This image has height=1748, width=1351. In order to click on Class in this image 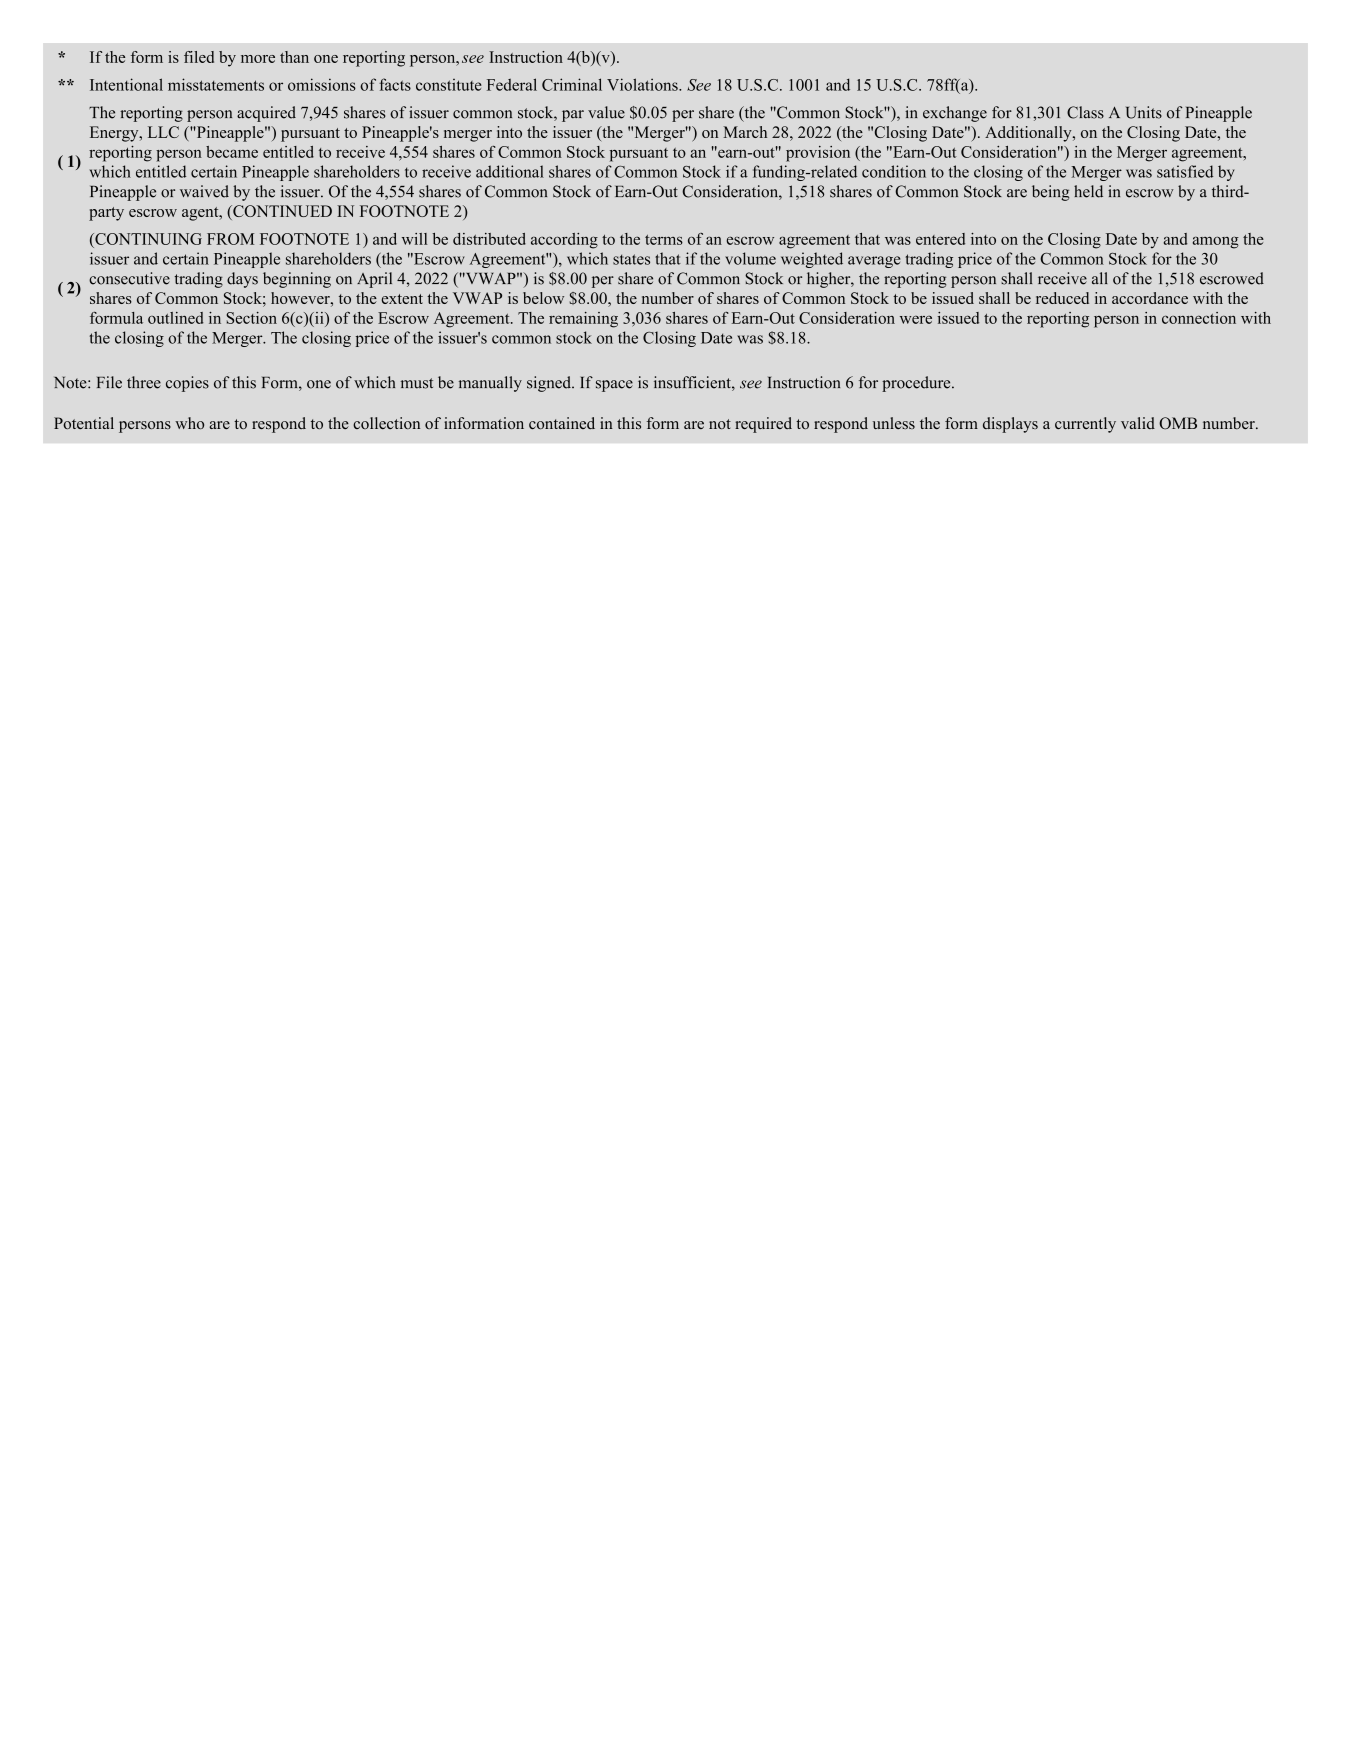, I will do `click(1085, 112)`.
